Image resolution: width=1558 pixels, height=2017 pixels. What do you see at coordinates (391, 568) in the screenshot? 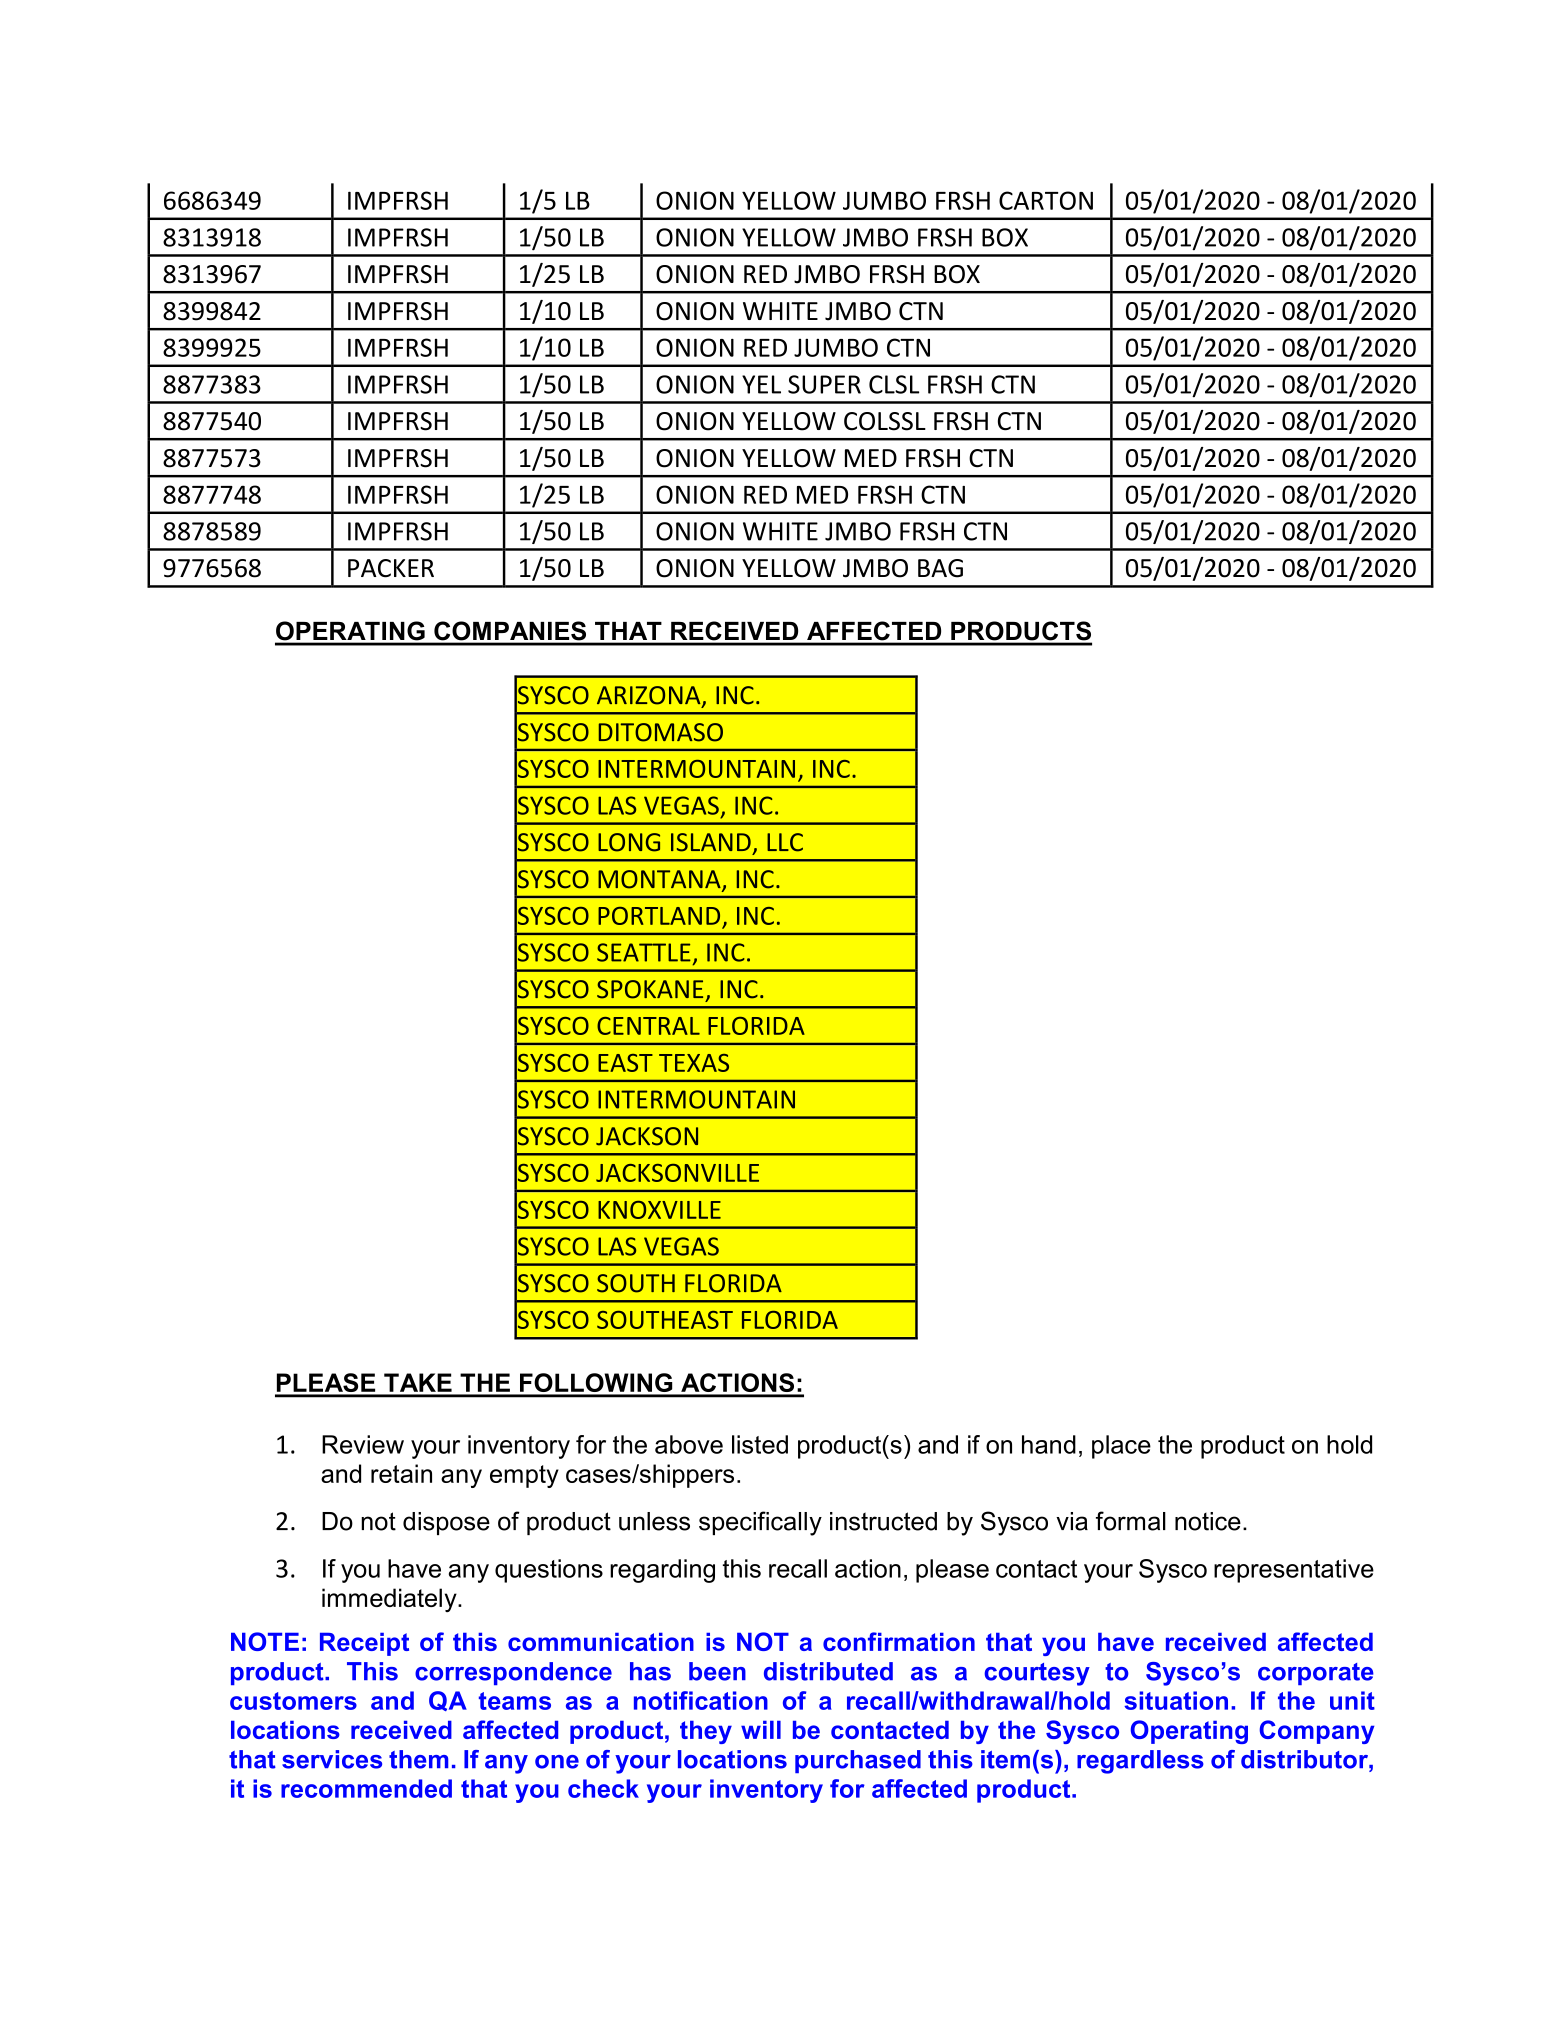
I see `PACKER` at bounding box center [391, 568].
